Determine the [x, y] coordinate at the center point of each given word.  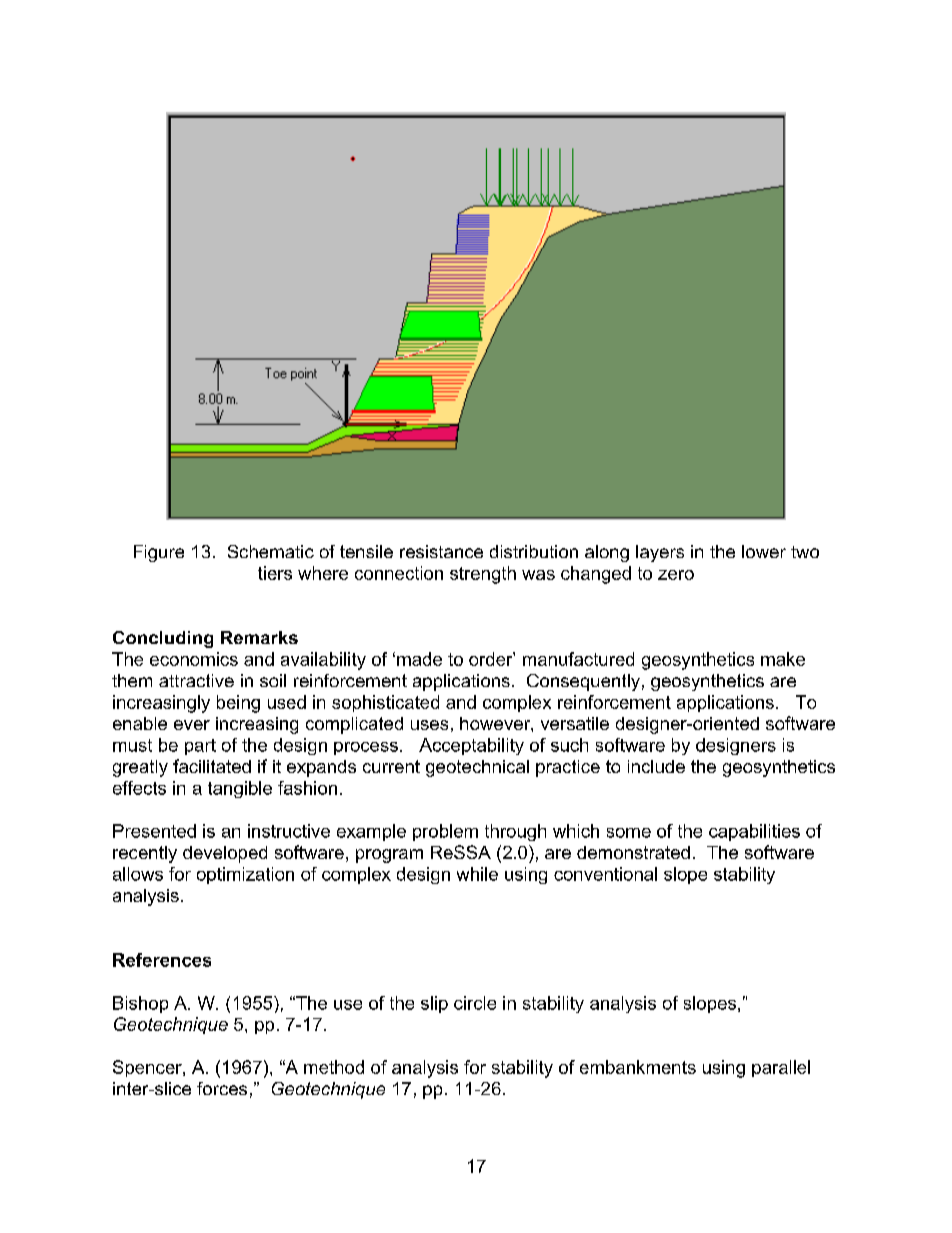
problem [445, 832]
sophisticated [385, 703]
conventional [605, 874]
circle [475, 1003]
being [238, 704]
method [334, 1067]
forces [222, 1088]
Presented [154, 831]
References [162, 960]
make [783, 659]
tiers [275, 573]
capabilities [754, 832]
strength [483, 575]
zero [676, 575]
